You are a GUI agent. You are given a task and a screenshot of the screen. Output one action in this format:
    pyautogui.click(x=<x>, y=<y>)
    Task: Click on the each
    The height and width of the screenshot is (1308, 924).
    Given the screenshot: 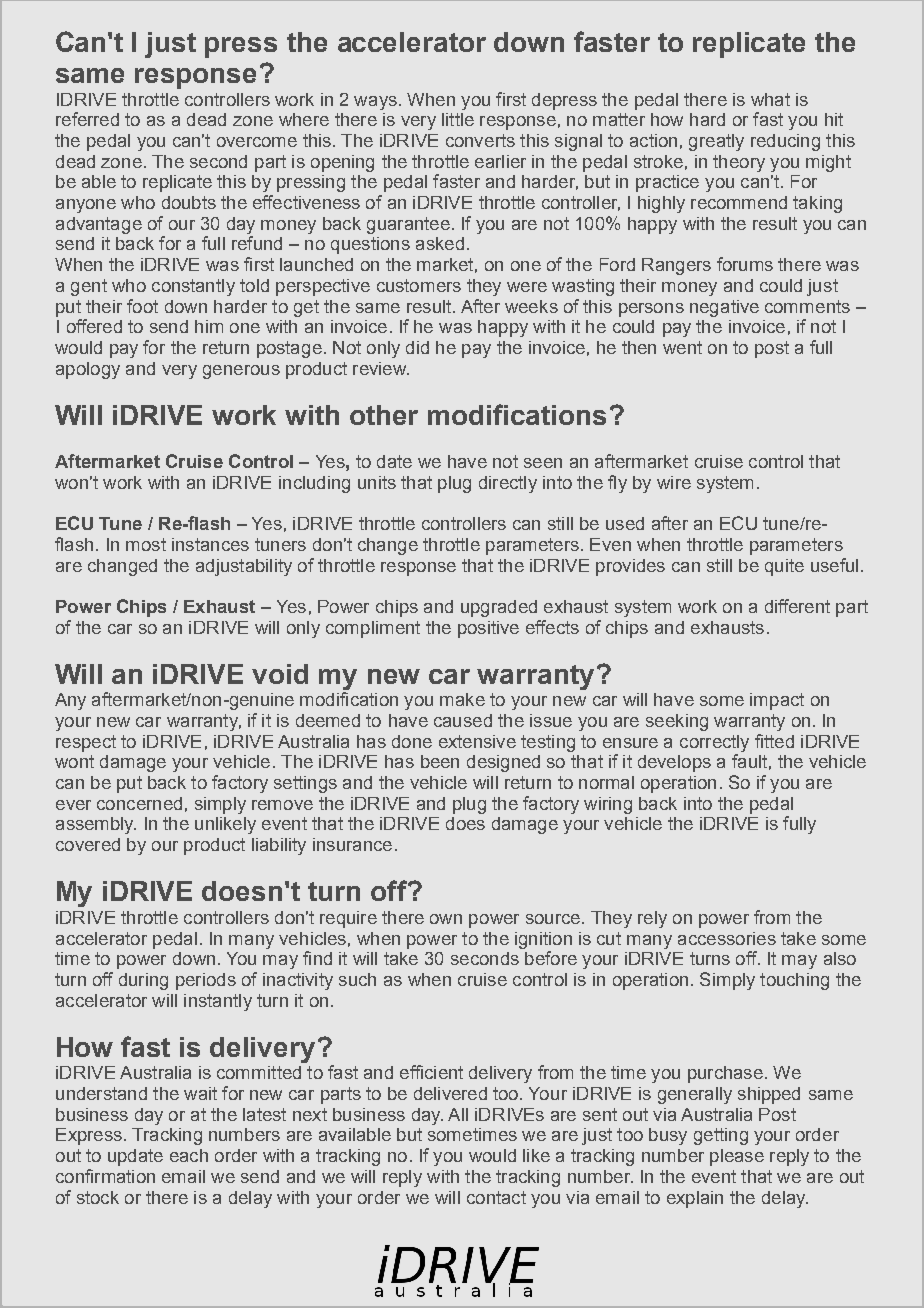 What is the action you would take?
    pyautogui.click(x=189, y=1155)
